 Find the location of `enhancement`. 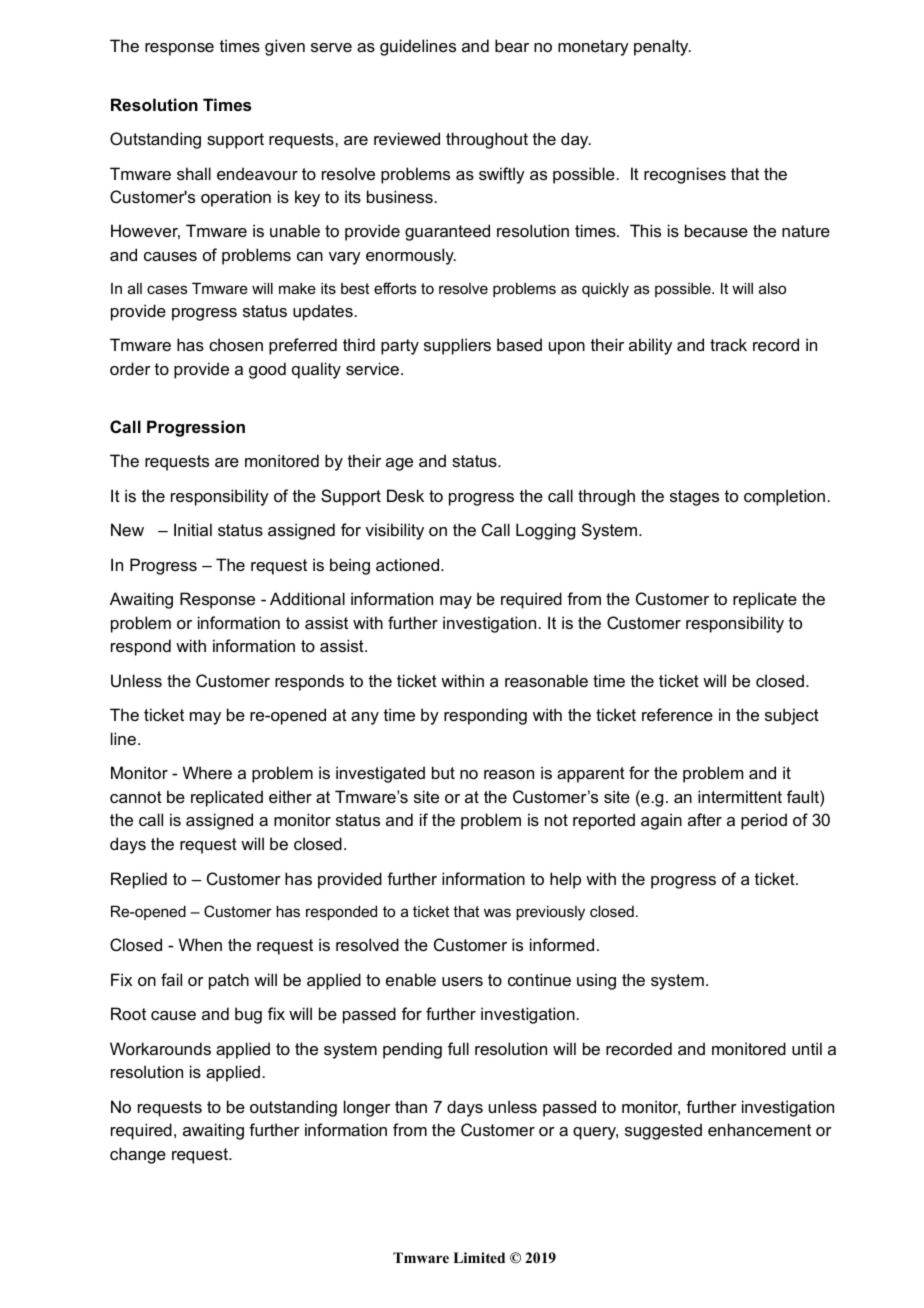

enhancement is located at coordinates (759, 1129).
